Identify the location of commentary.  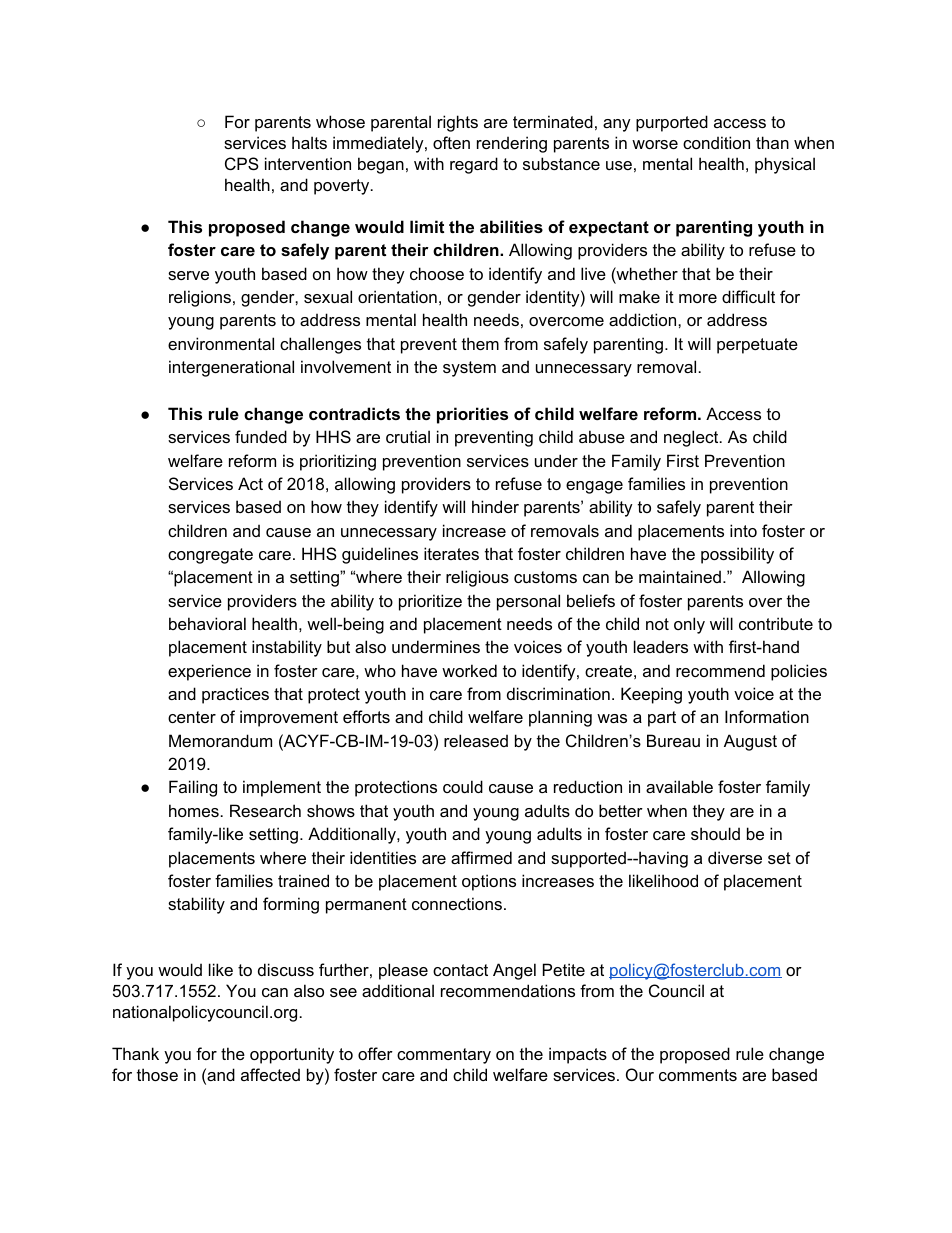
(444, 1056).
